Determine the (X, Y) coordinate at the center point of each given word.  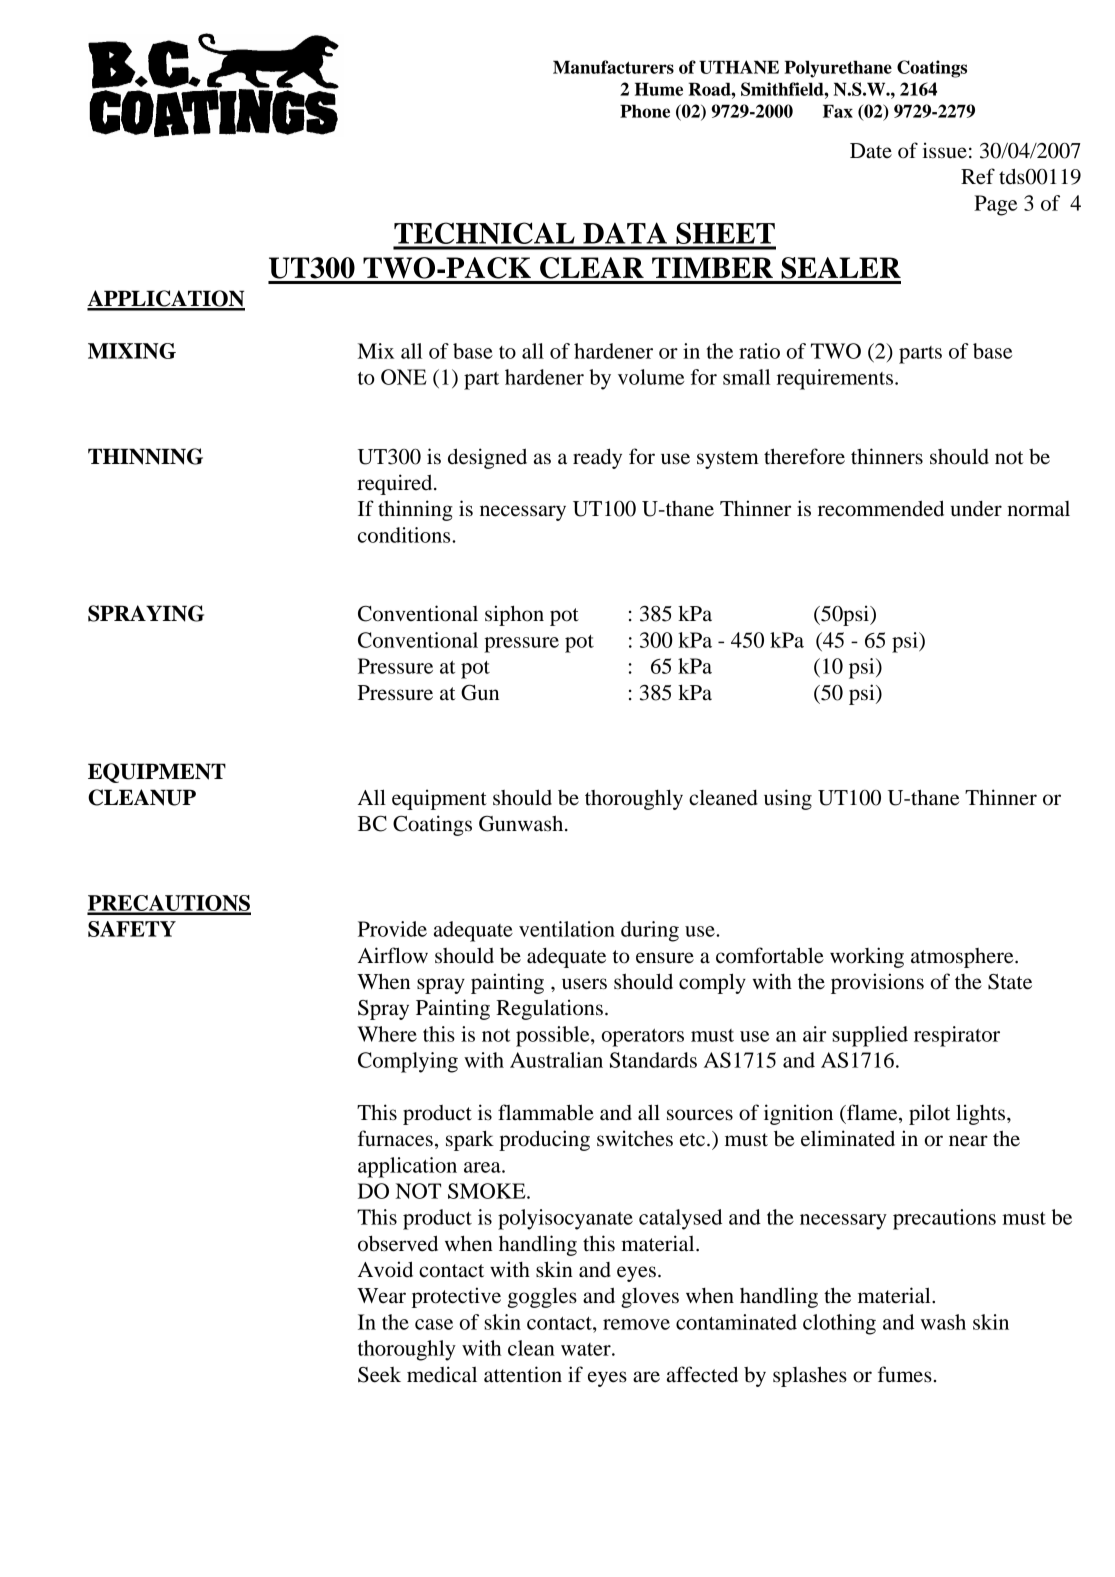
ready (597, 458)
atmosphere (963, 958)
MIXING (132, 351)
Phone (645, 111)
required (396, 484)
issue (945, 150)
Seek (379, 1375)
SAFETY (132, 929)
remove (636, 1324)
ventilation (567, 929)
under (976, 509)
